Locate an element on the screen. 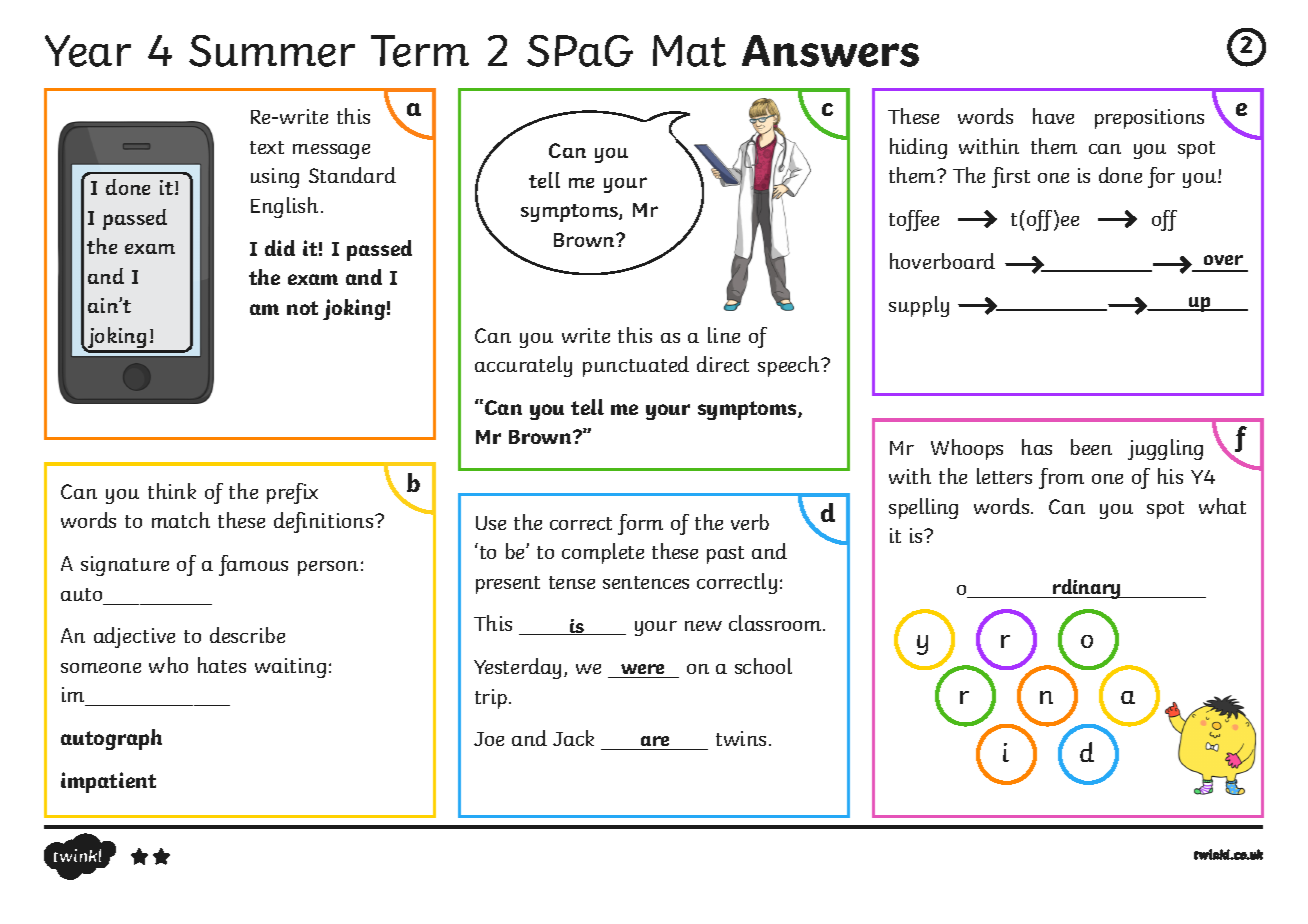  Summer is located at coordinates (272, 51).
